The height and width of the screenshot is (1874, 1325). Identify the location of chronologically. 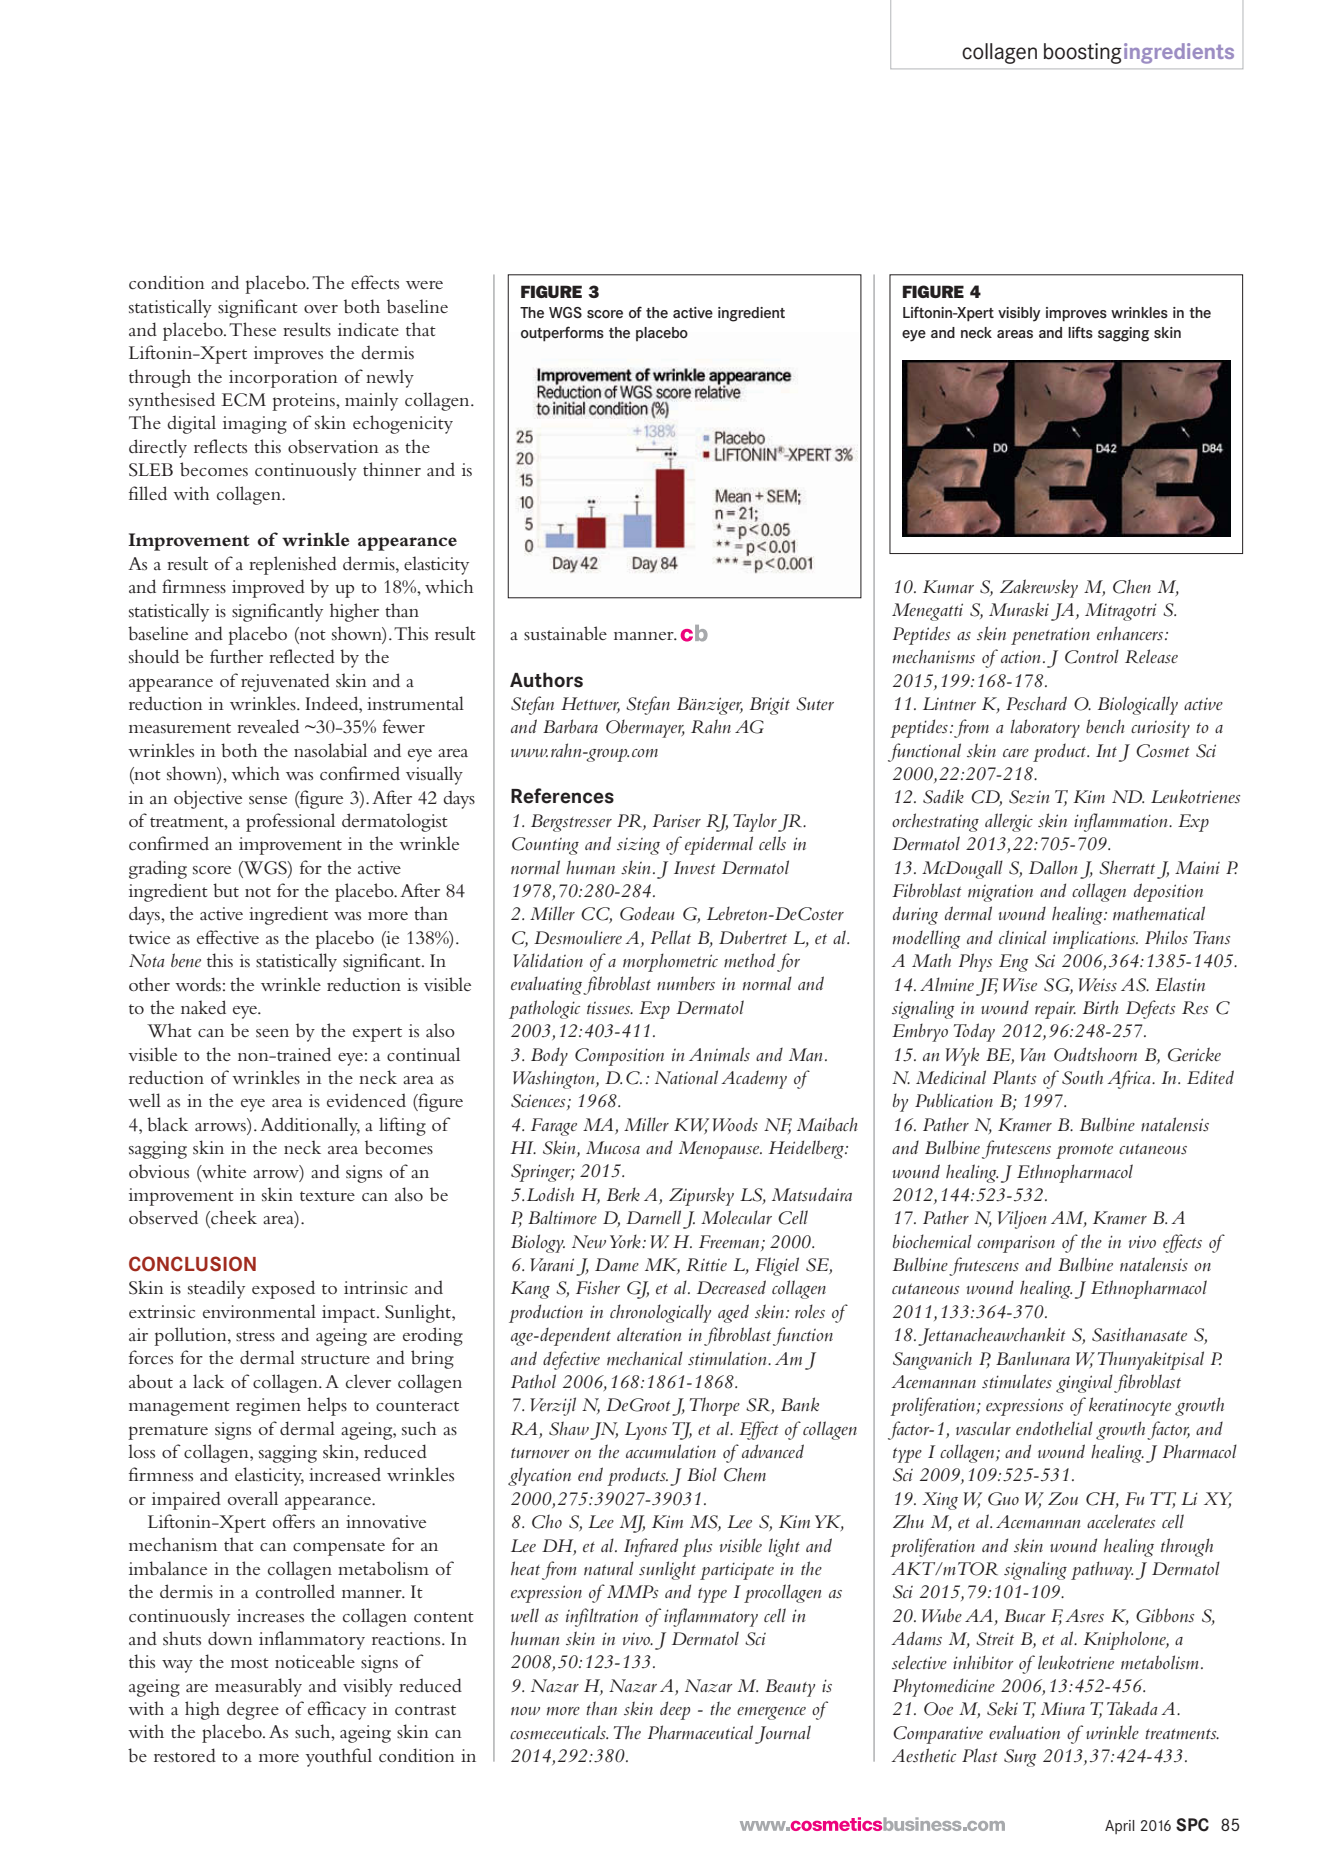
(660, 1313).
